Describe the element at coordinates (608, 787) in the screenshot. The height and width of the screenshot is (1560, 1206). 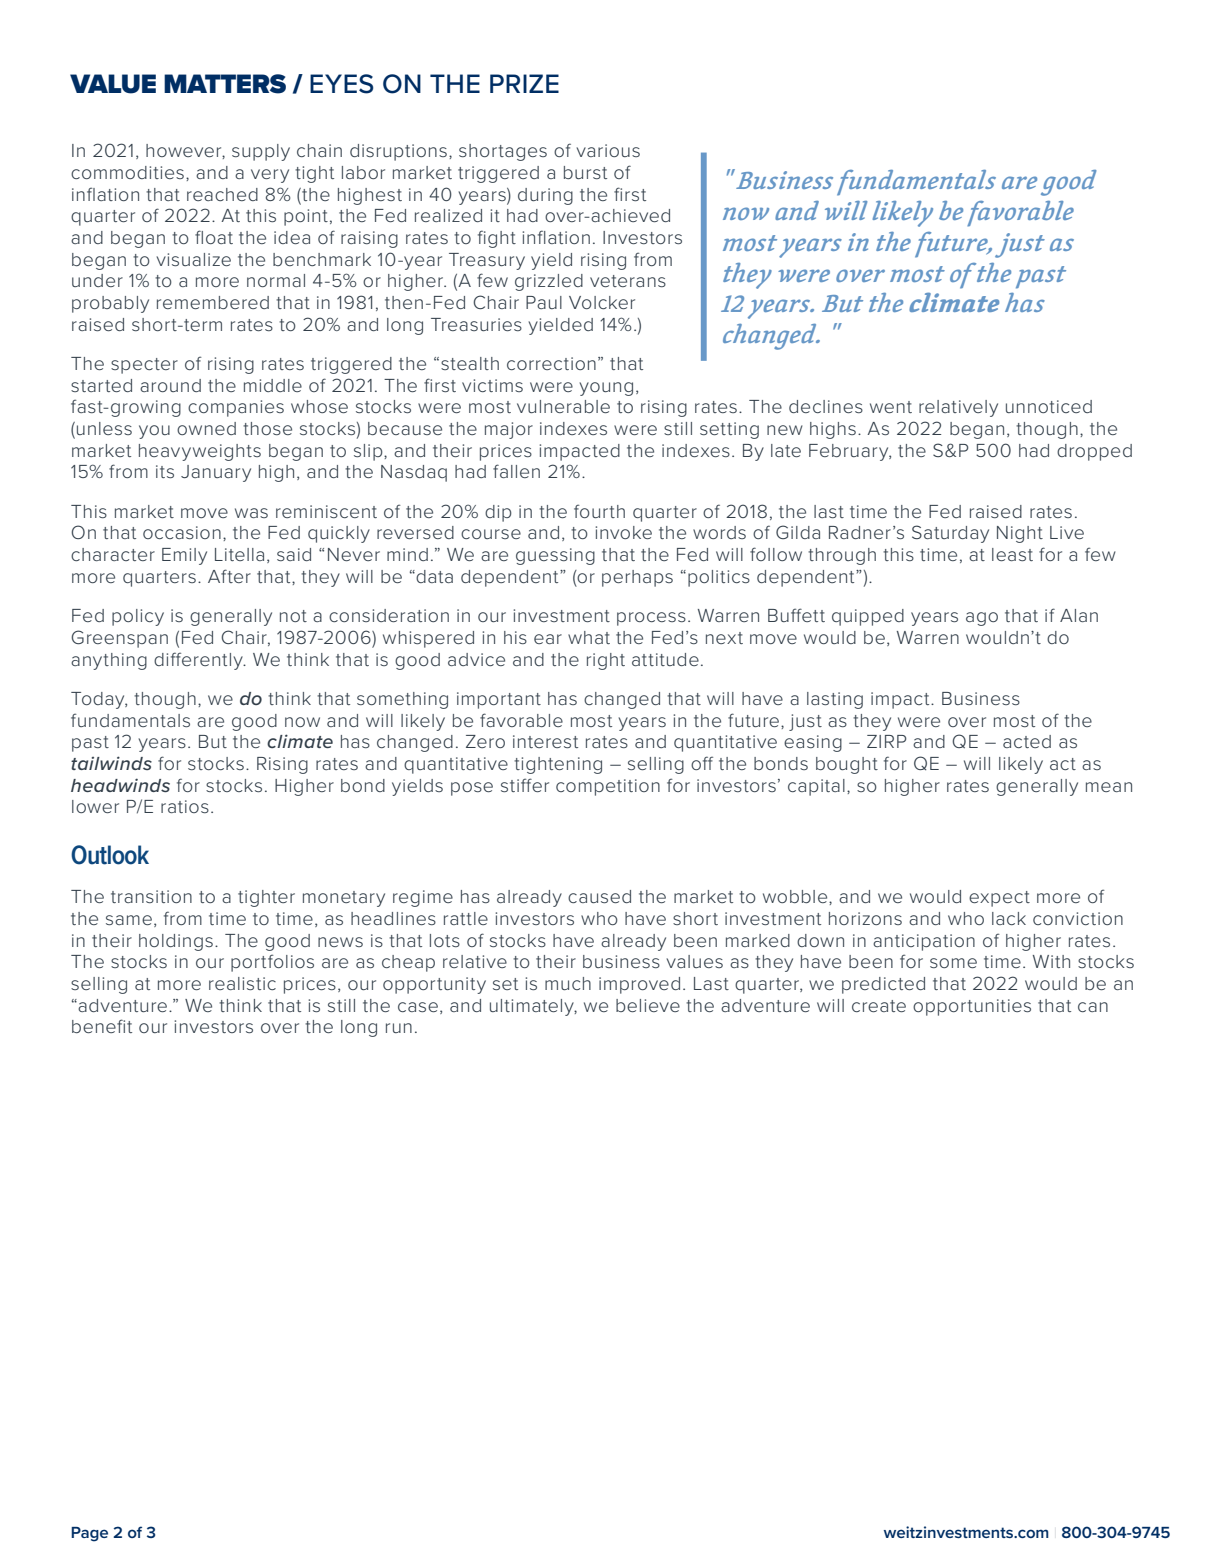
I see `competition` at that location.
